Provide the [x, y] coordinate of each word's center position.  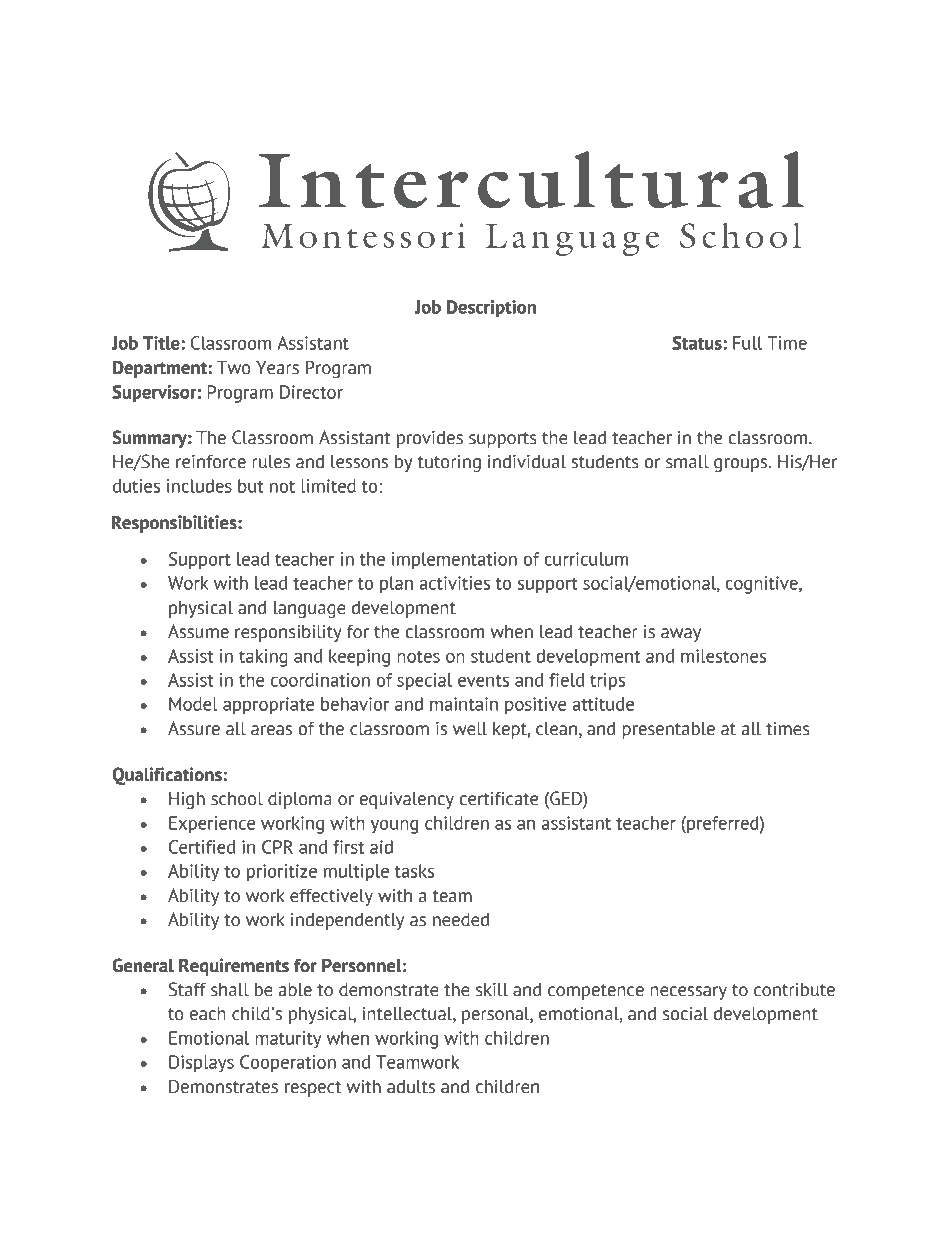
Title [162, 343]
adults [411, 1087]
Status [698, 343]
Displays [201, 1064]
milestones [723, 656]
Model [193, 704]
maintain [464, 704]
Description [491, 309]
